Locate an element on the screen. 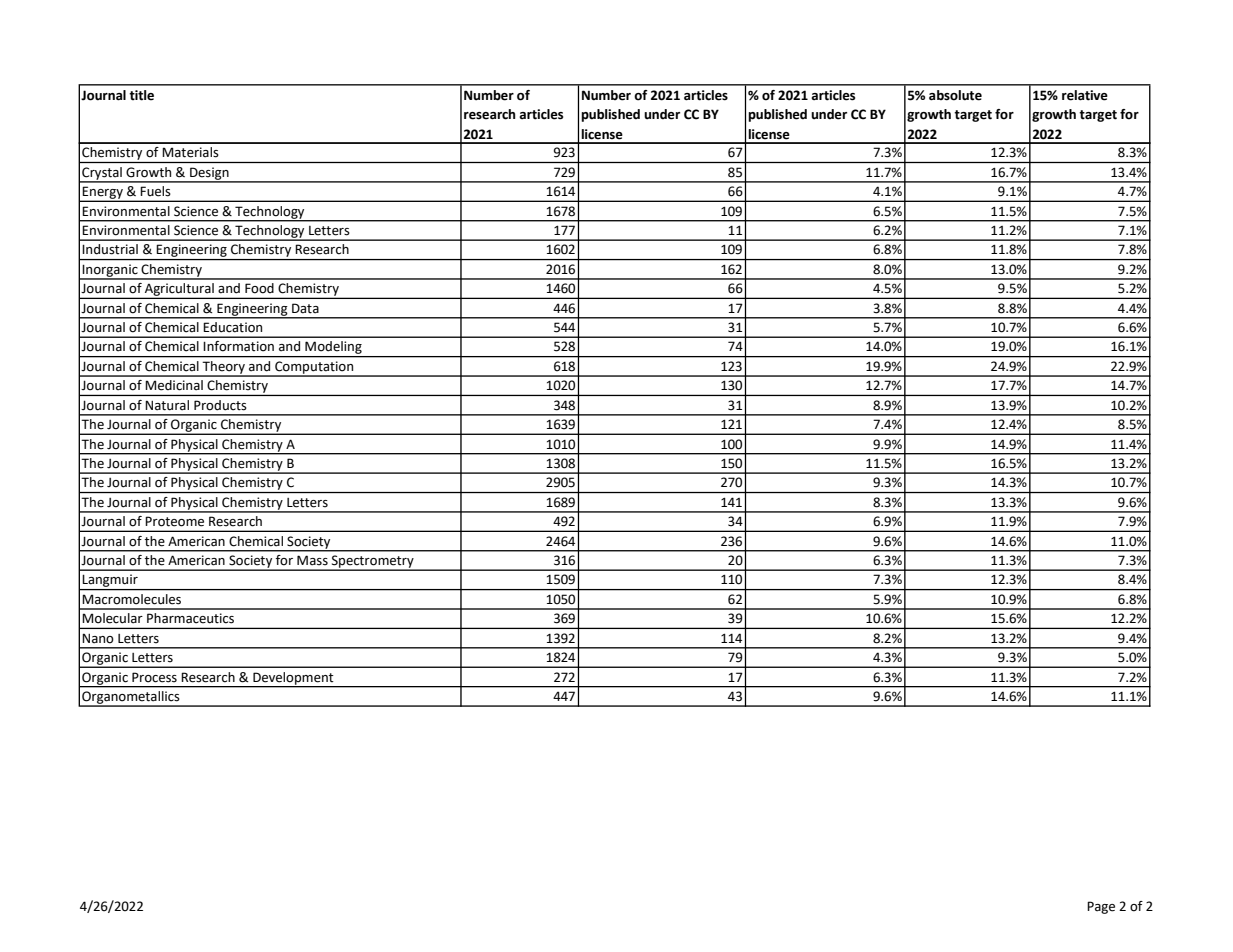 The height and width of the screenshot is (952, 1233). Modeling is located at coordinates (333, 349).
